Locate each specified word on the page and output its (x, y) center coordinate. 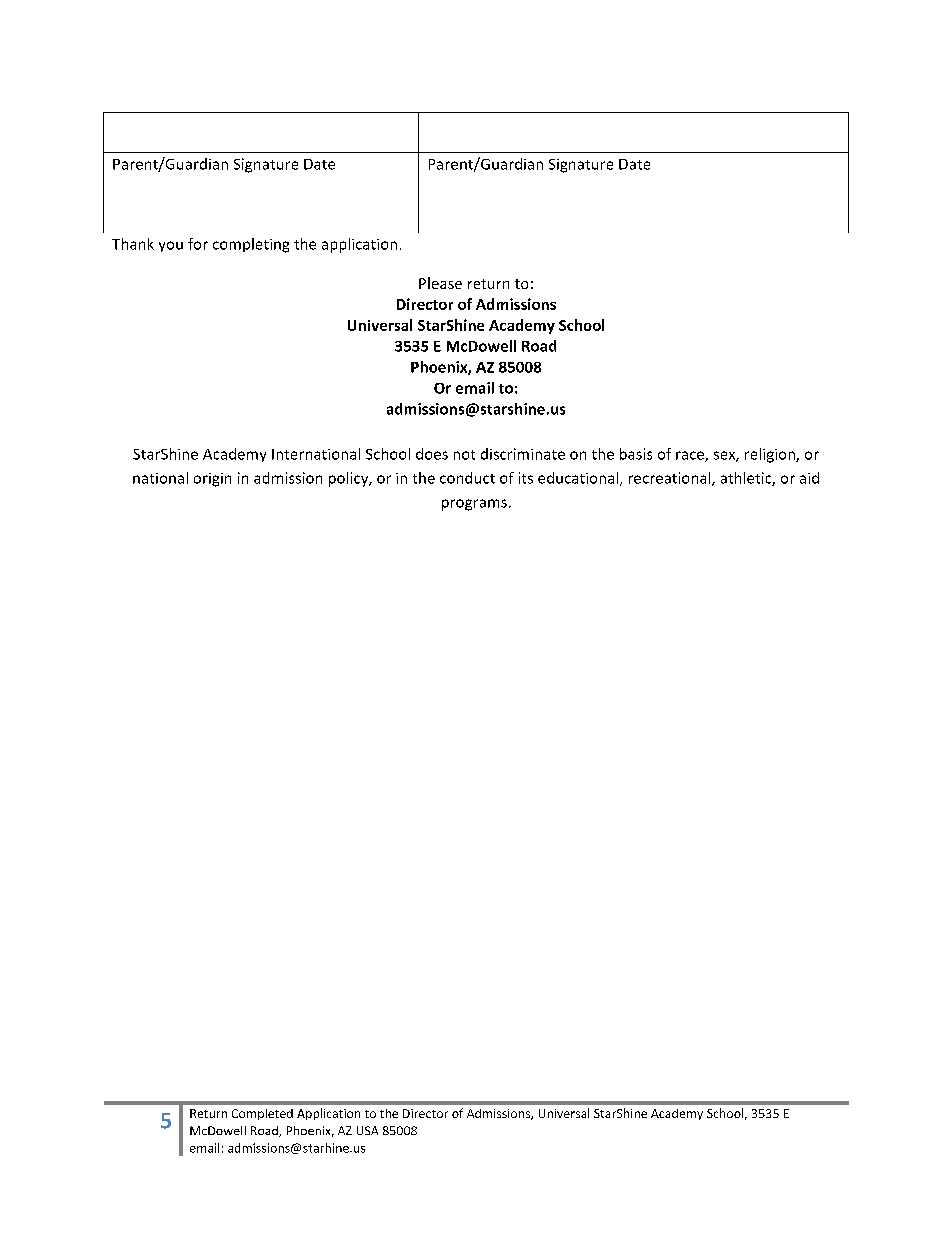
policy (350, 479)
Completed (262, 1114)
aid (809, 478)
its (526, 478)
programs (474, 505)
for (198, 244)
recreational (671, 479)
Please (440, 283)
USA (367, 1130)
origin (212, 480)
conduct (467, 478)
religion (771, 455)
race (691, 456)
